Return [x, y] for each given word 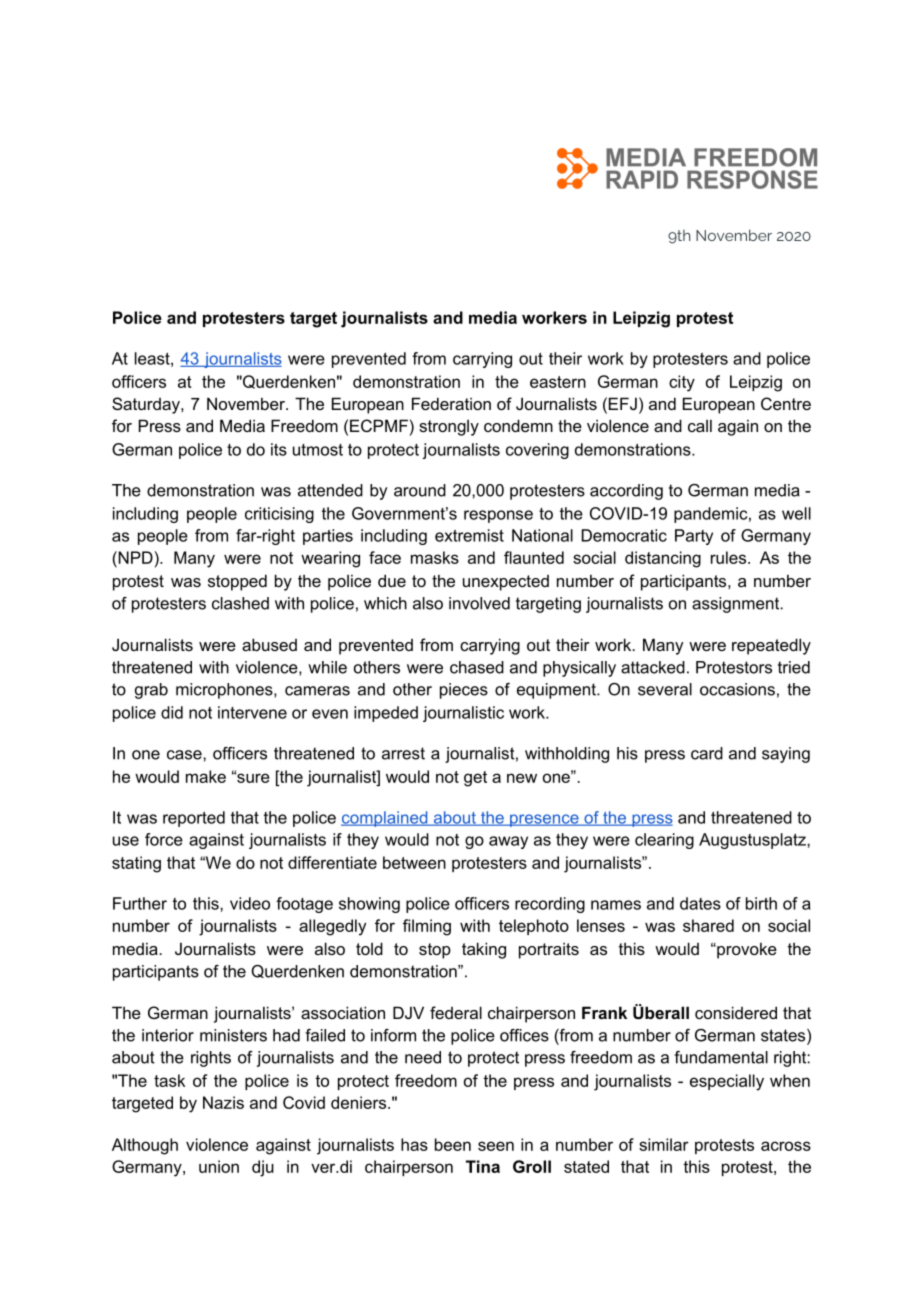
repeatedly [771, 646]
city [682, 383]
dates [700, 903]
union [219, 1166]
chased [477, 667]
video [250, 903]
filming [427, 927]
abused [269, 644]
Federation [451, 403]
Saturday [147, 405]
